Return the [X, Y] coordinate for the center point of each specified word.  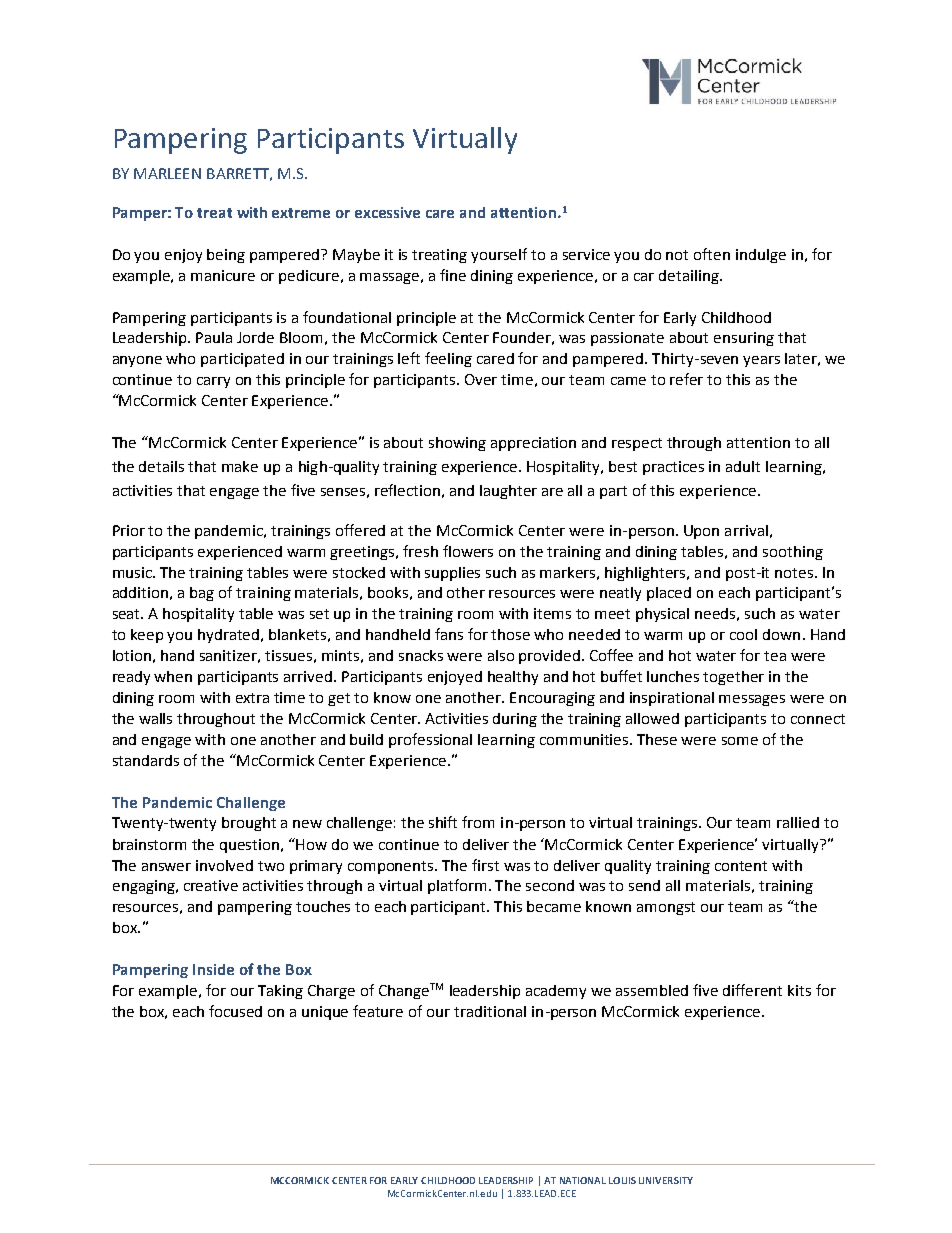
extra [252, 698]
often [712, 254]
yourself [499, 255]
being [226, 256]
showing [457, 444]
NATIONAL [583, 1180]
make [240, 466]
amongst [666, 908]
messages [752, 700]
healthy [513, 678]
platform [459, 886]
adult [743, 466]
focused [235, 1011]
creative [211, 885]
